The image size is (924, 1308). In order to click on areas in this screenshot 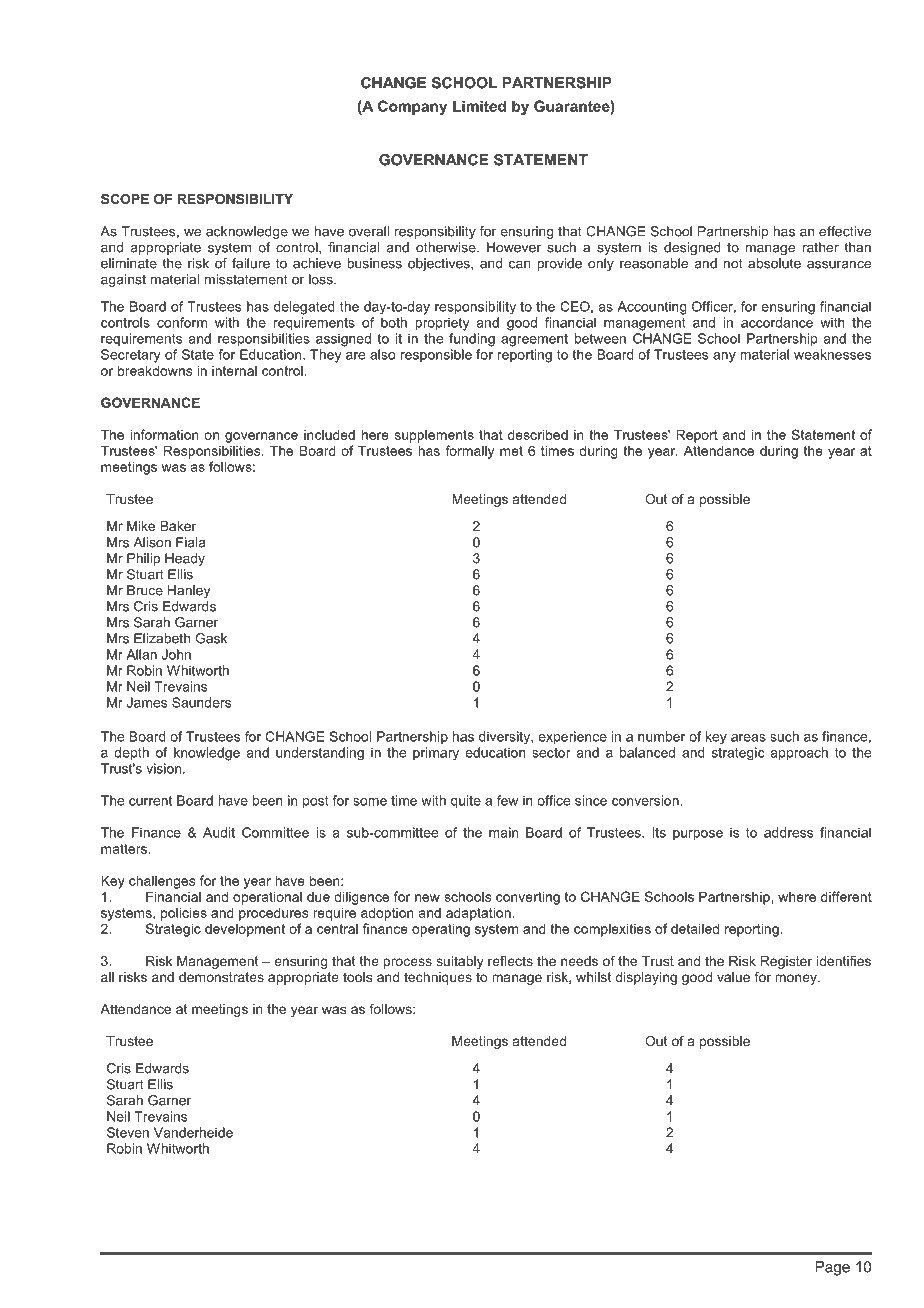, I will do `click(748, 738)`.
